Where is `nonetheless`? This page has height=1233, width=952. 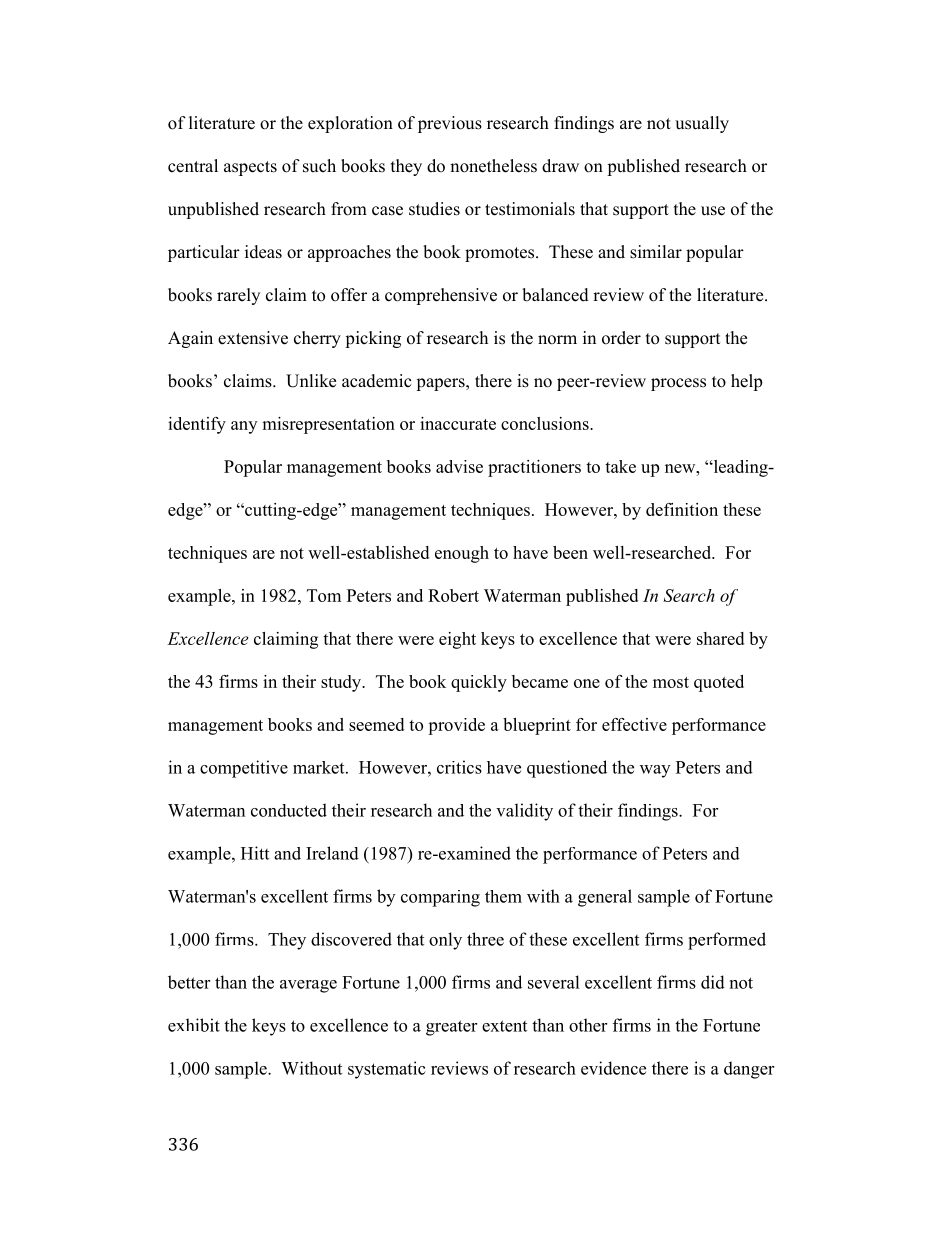
nonetheless is located at coordinates (493, 166).
